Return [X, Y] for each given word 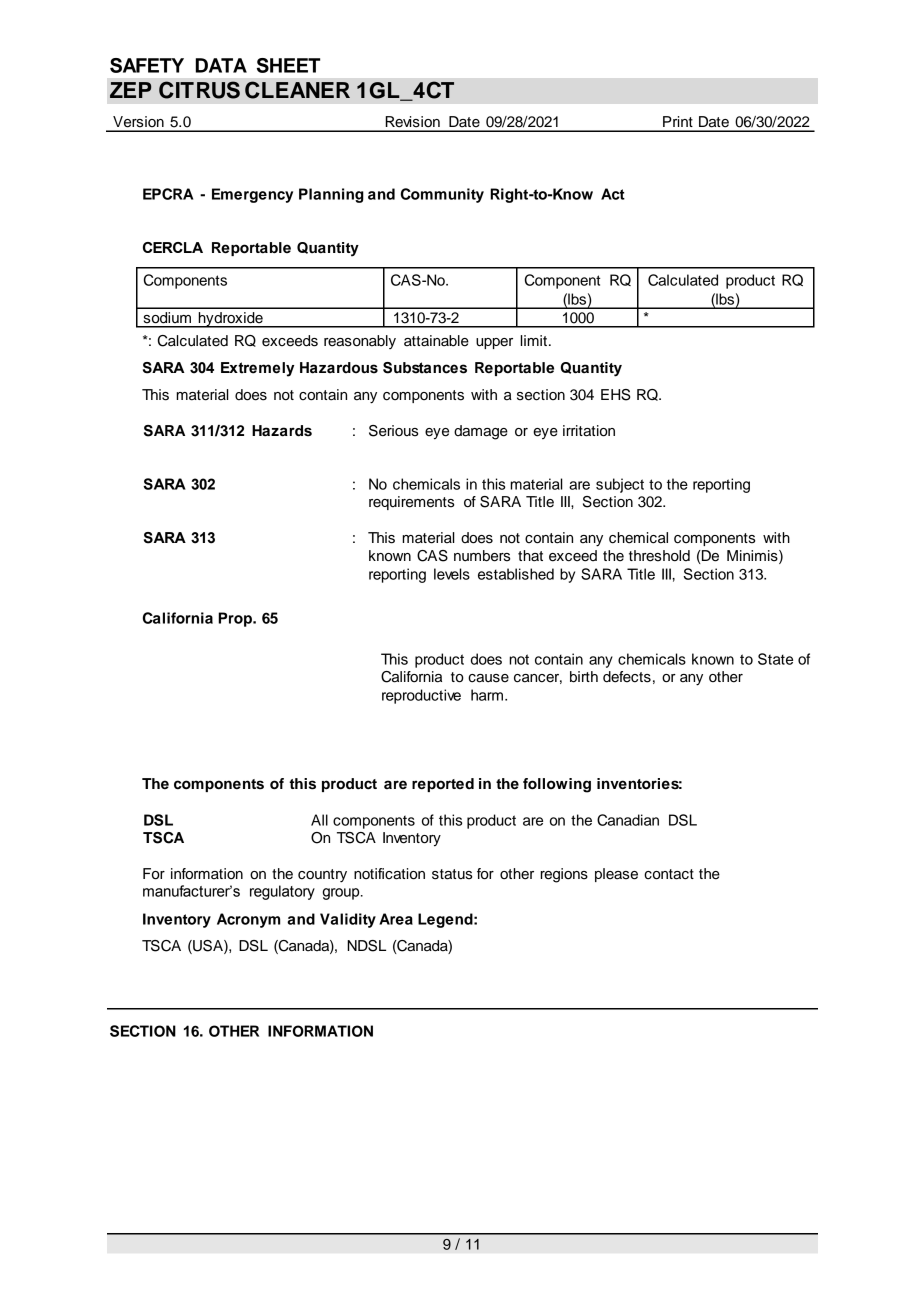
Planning [331, 195]
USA [208, 947]
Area [396, 919]
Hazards [282, 431]
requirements [411, 503]
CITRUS [199, 90]
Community [442, 195]
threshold [659, 556]
